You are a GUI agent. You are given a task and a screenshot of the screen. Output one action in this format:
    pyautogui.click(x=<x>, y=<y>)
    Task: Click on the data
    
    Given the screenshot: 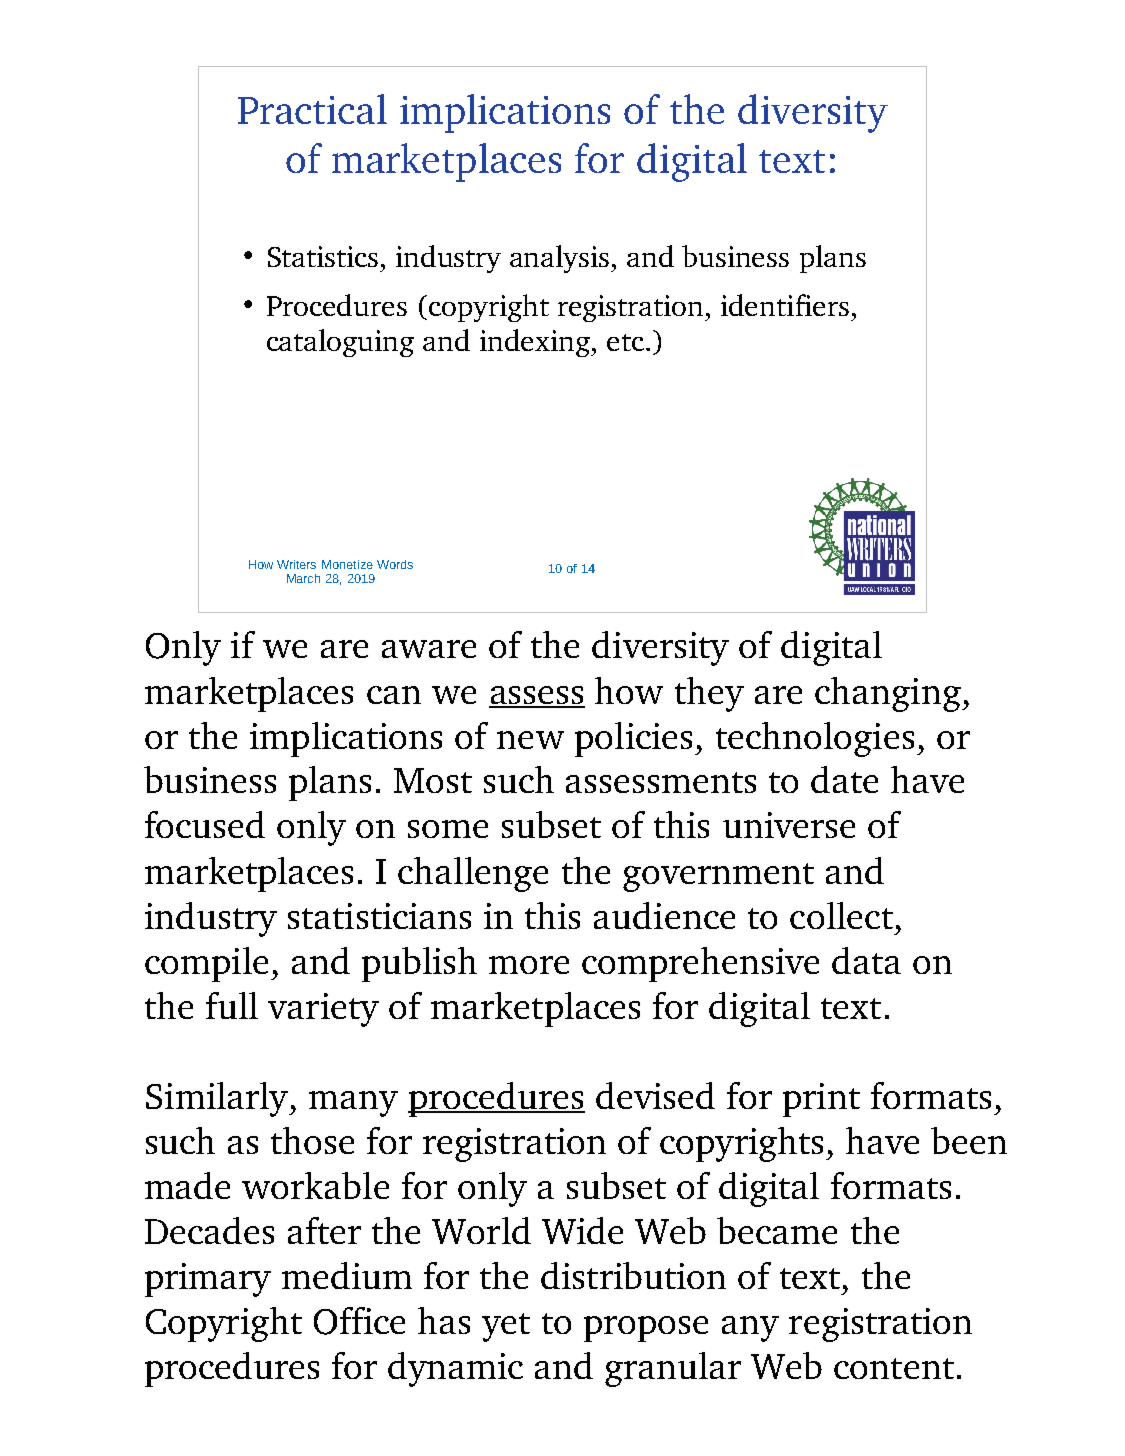 What is the action you would take?
    pyautogui.click(x=866, y=960)
